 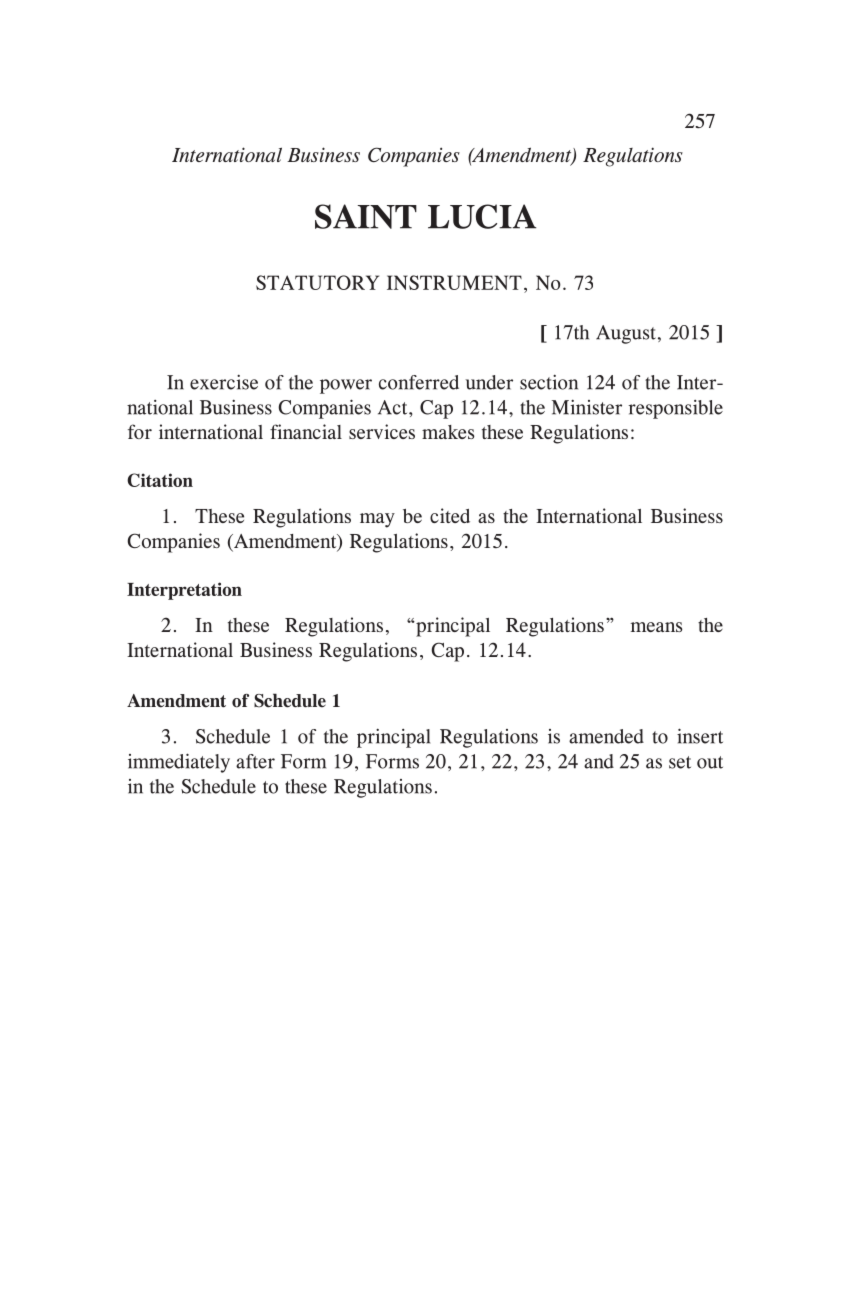 What do you see at coordinates (657, 627) in the image?
I see `means` at bounding box center [657, 627].
